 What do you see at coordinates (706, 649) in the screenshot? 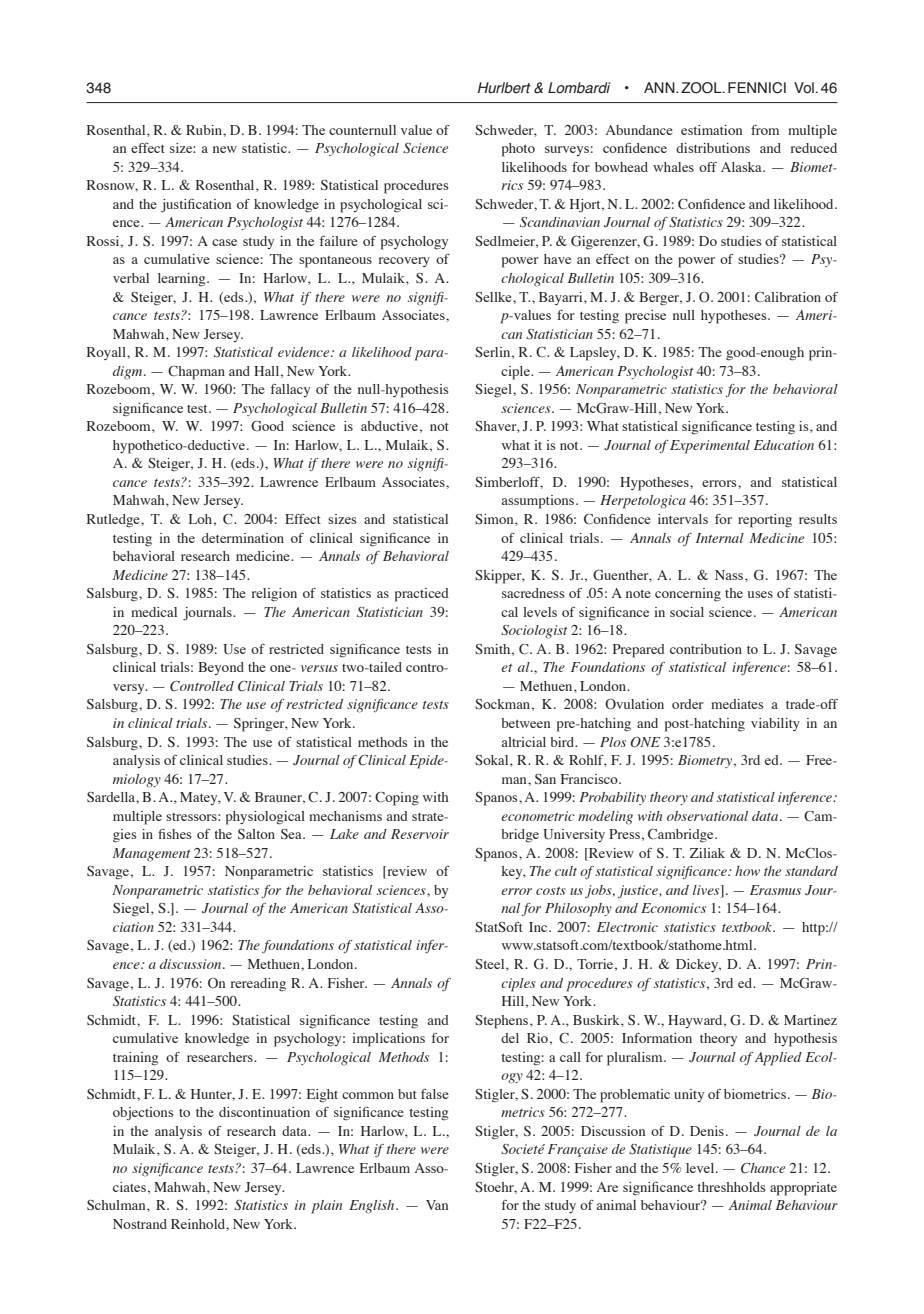
I see `contribution` at bounding box center [706, 649].
